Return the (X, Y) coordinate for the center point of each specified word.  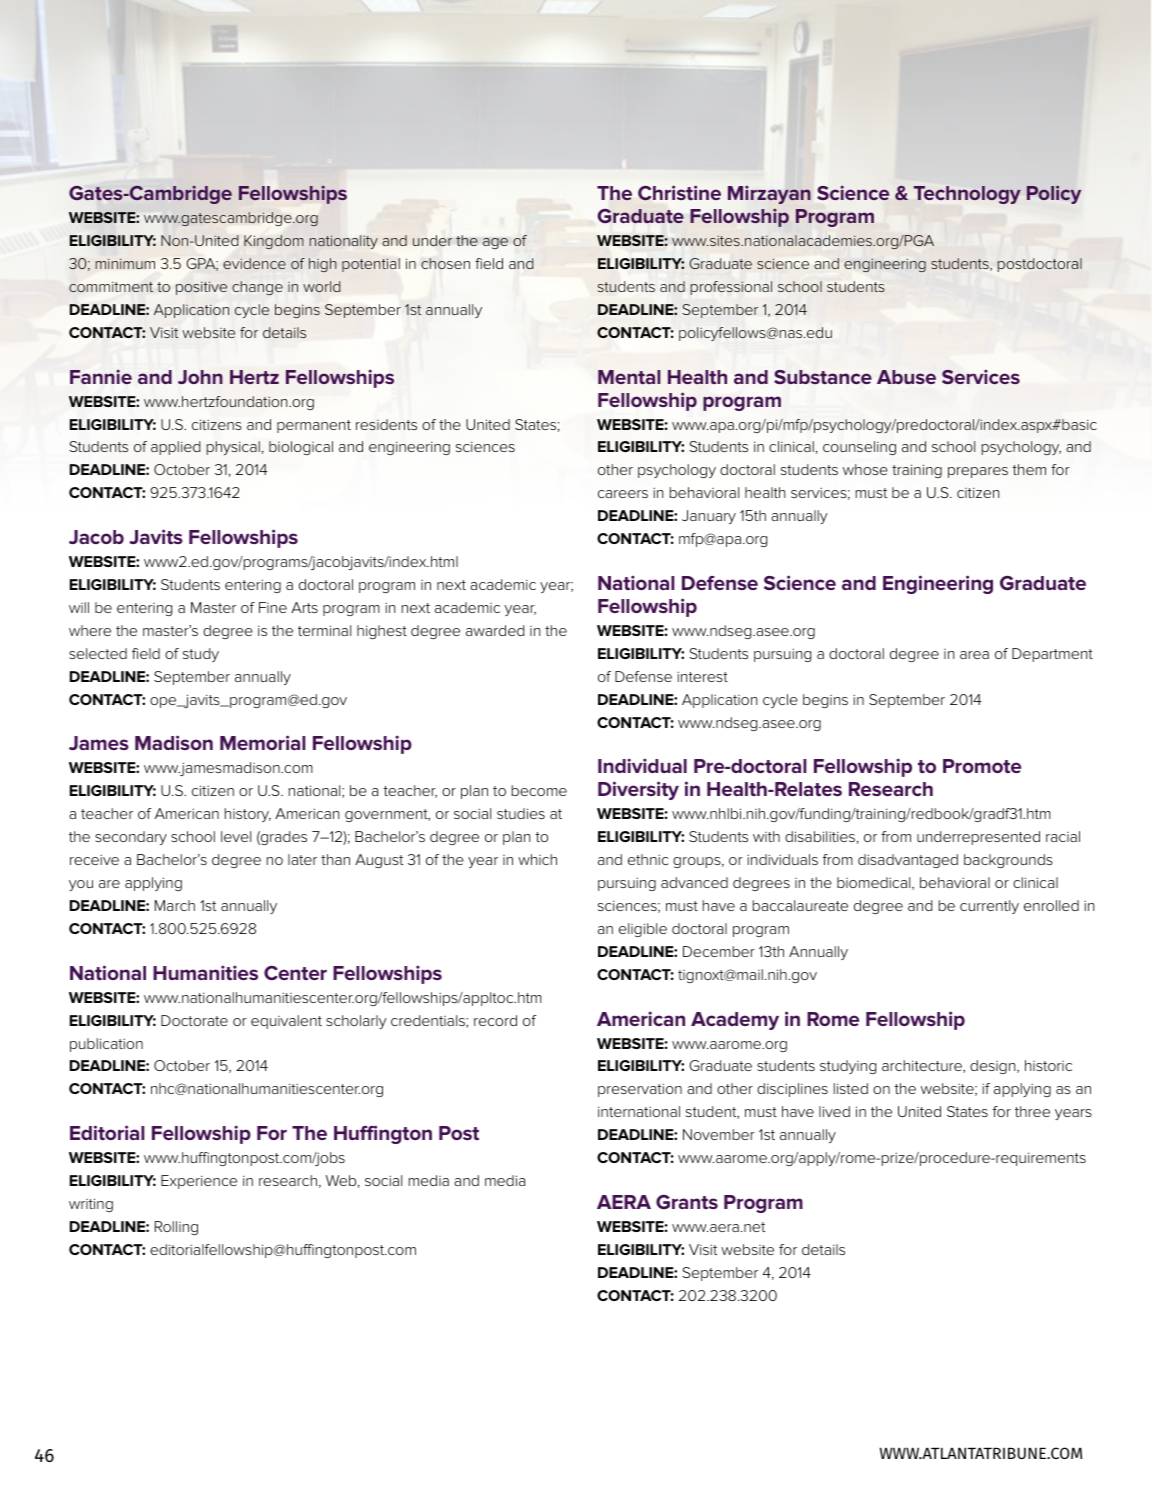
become (539, 790)
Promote (982, 766)
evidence (254, 263)
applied (176, 448)
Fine (273, 607)
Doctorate (194, 1020)
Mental (629, 377)
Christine (679, 193)
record (495, 1020)
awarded (495, 630)
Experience (199, 1182)
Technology (967, 195)
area (974, 655)
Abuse (906, 377)
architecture (923, 1066)
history (248, 815)
